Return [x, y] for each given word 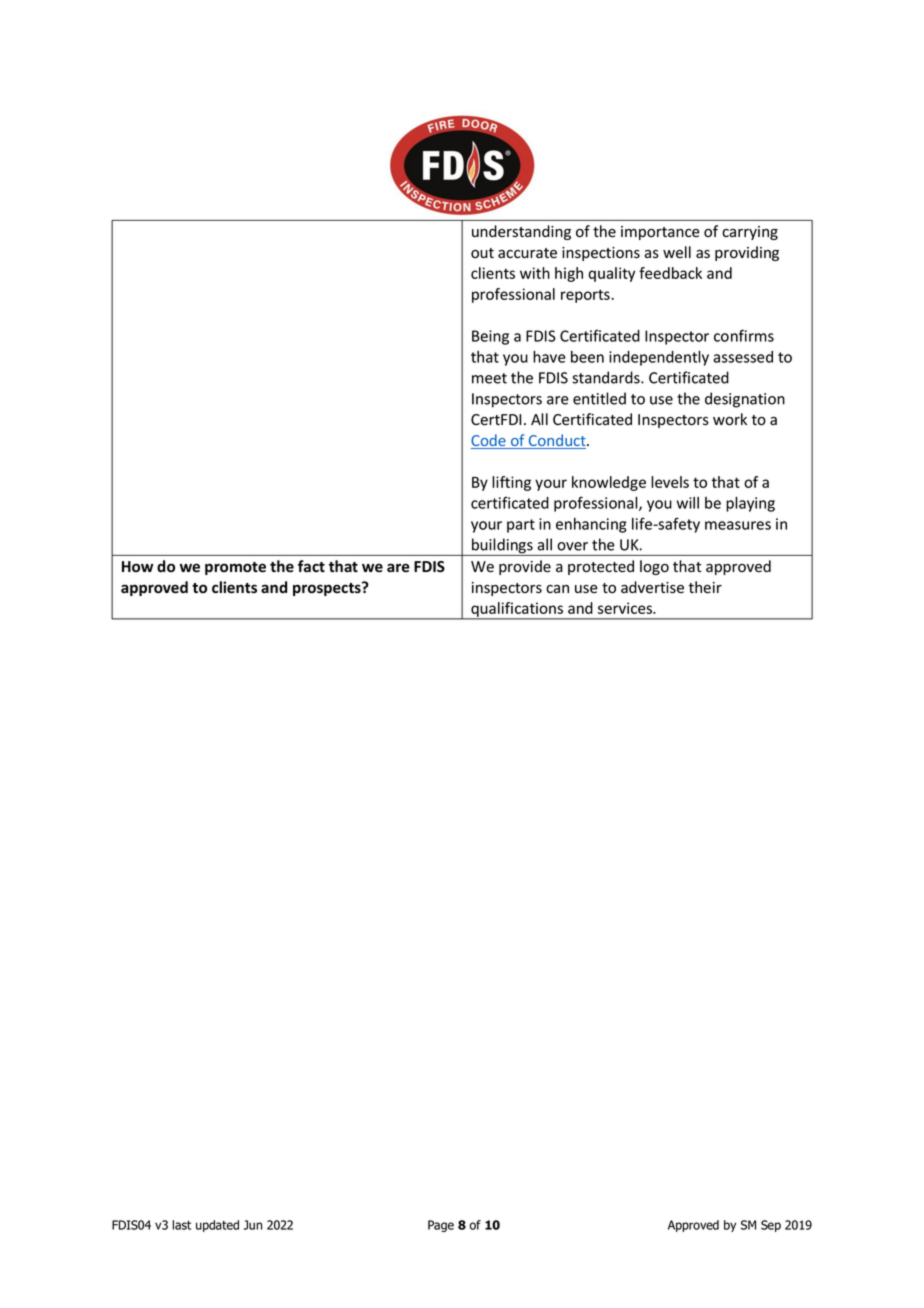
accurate [527, 253]
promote [235, 568]
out [482, 253]
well [677, 252]
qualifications [517, 610]
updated [217, 1226]
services [626, 608]
